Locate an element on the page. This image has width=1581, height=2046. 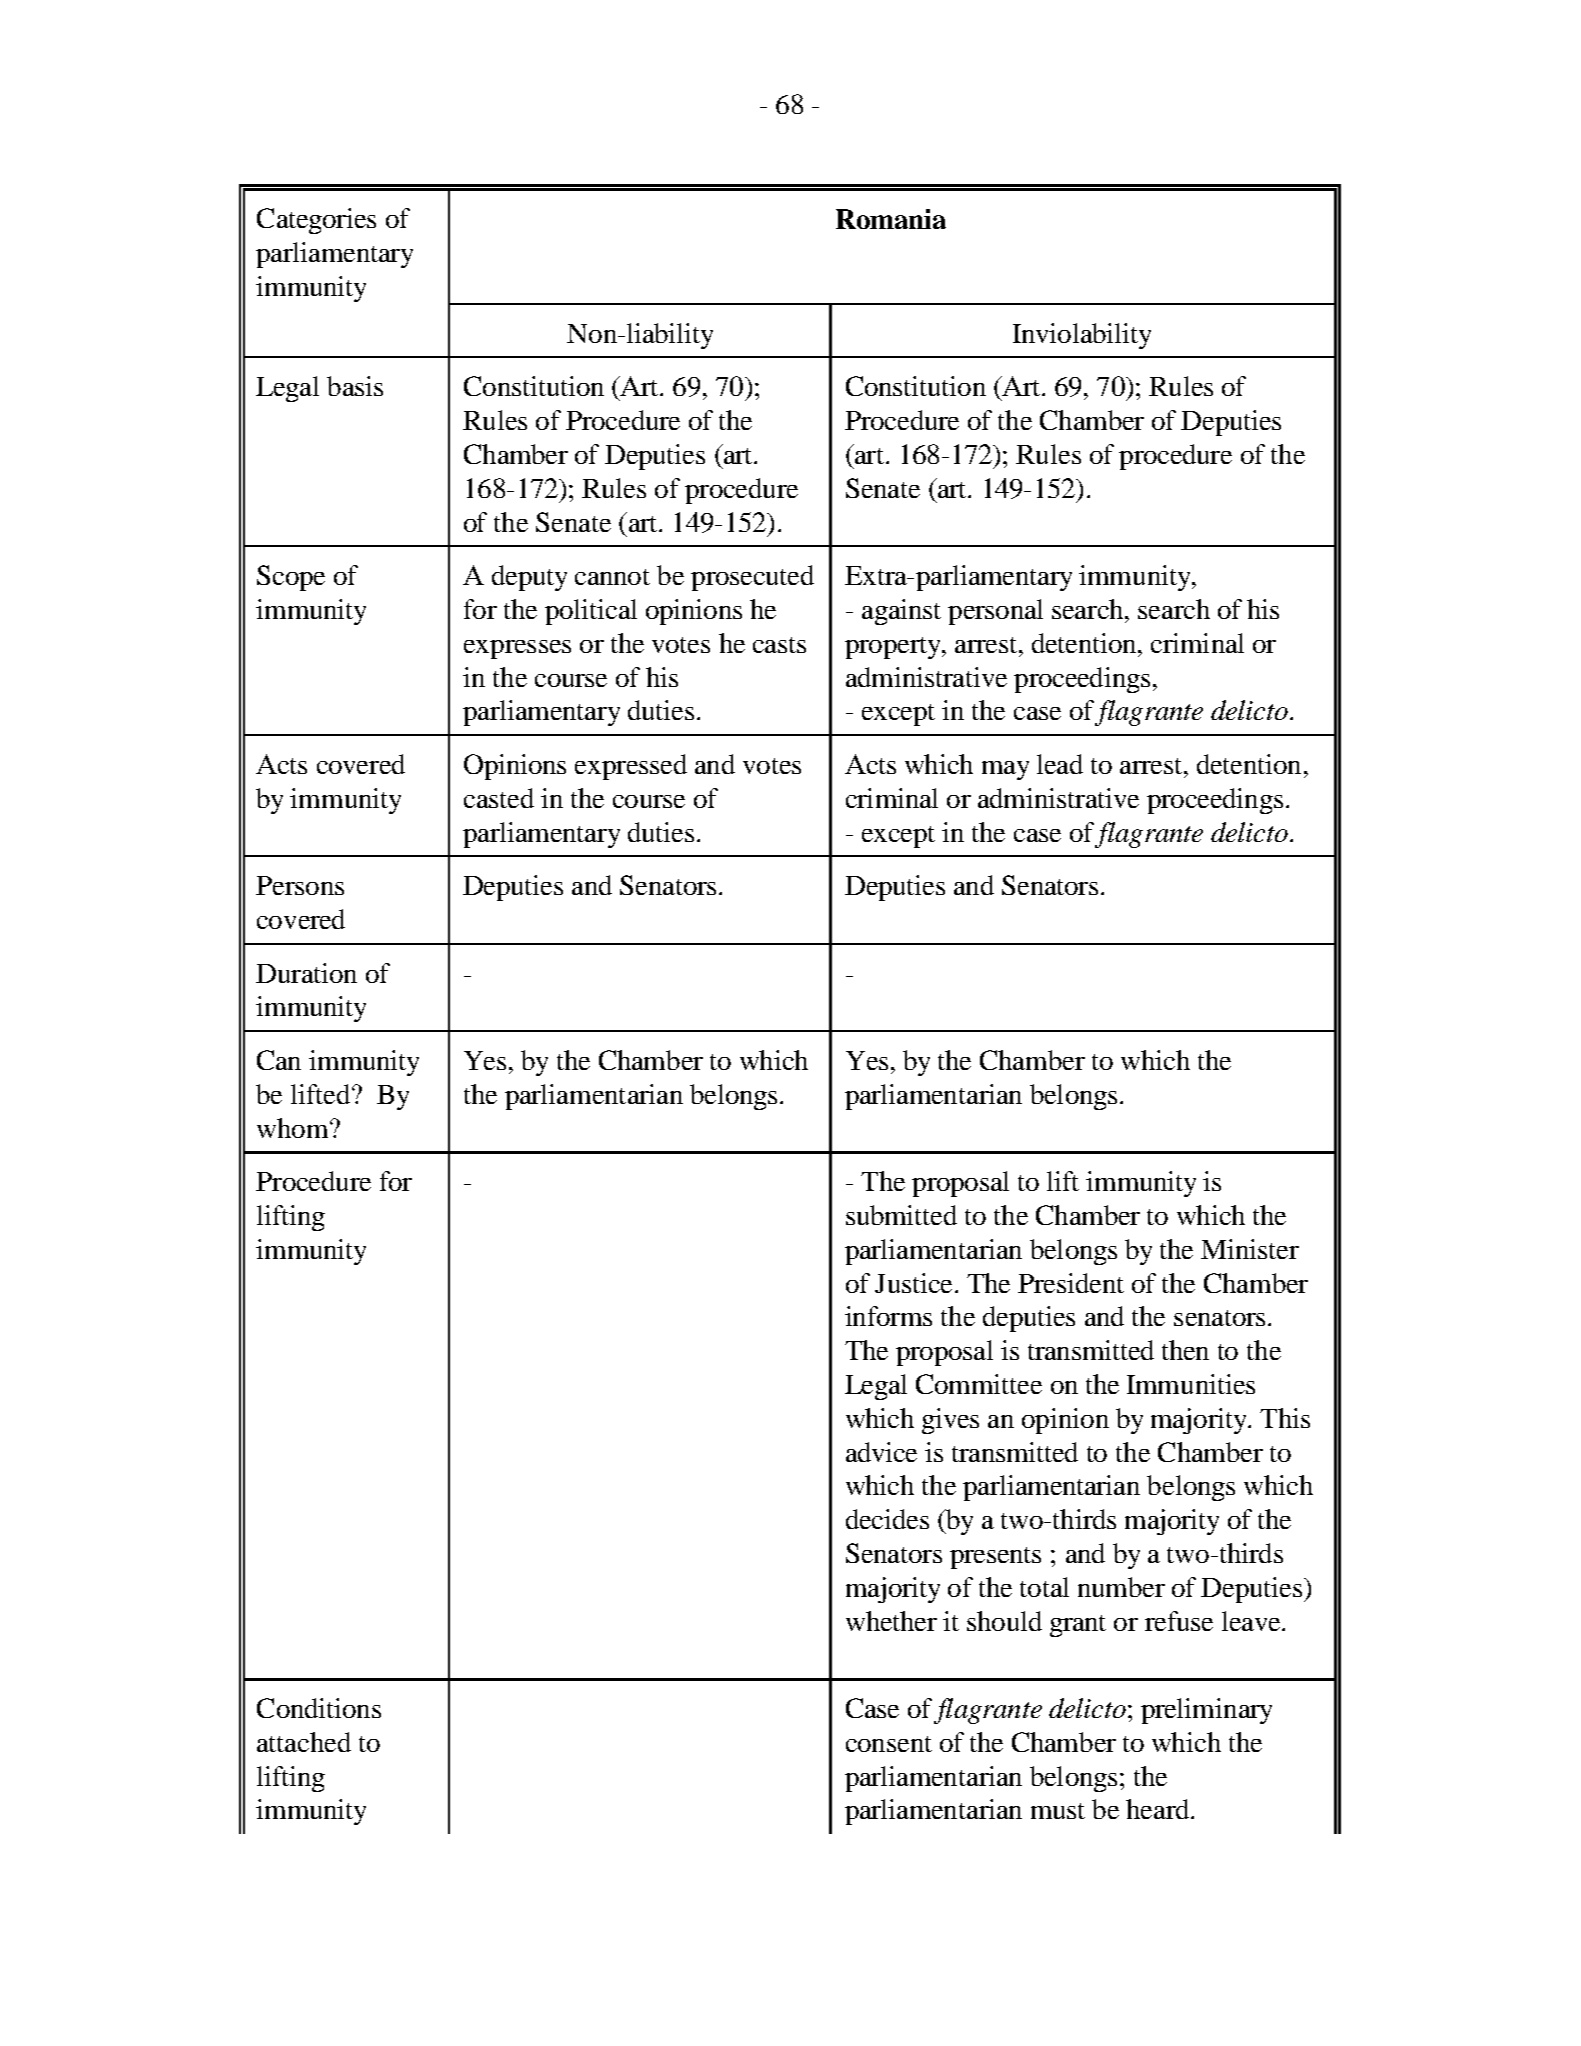
Inviolability is located at coordinates (1082, 336).
